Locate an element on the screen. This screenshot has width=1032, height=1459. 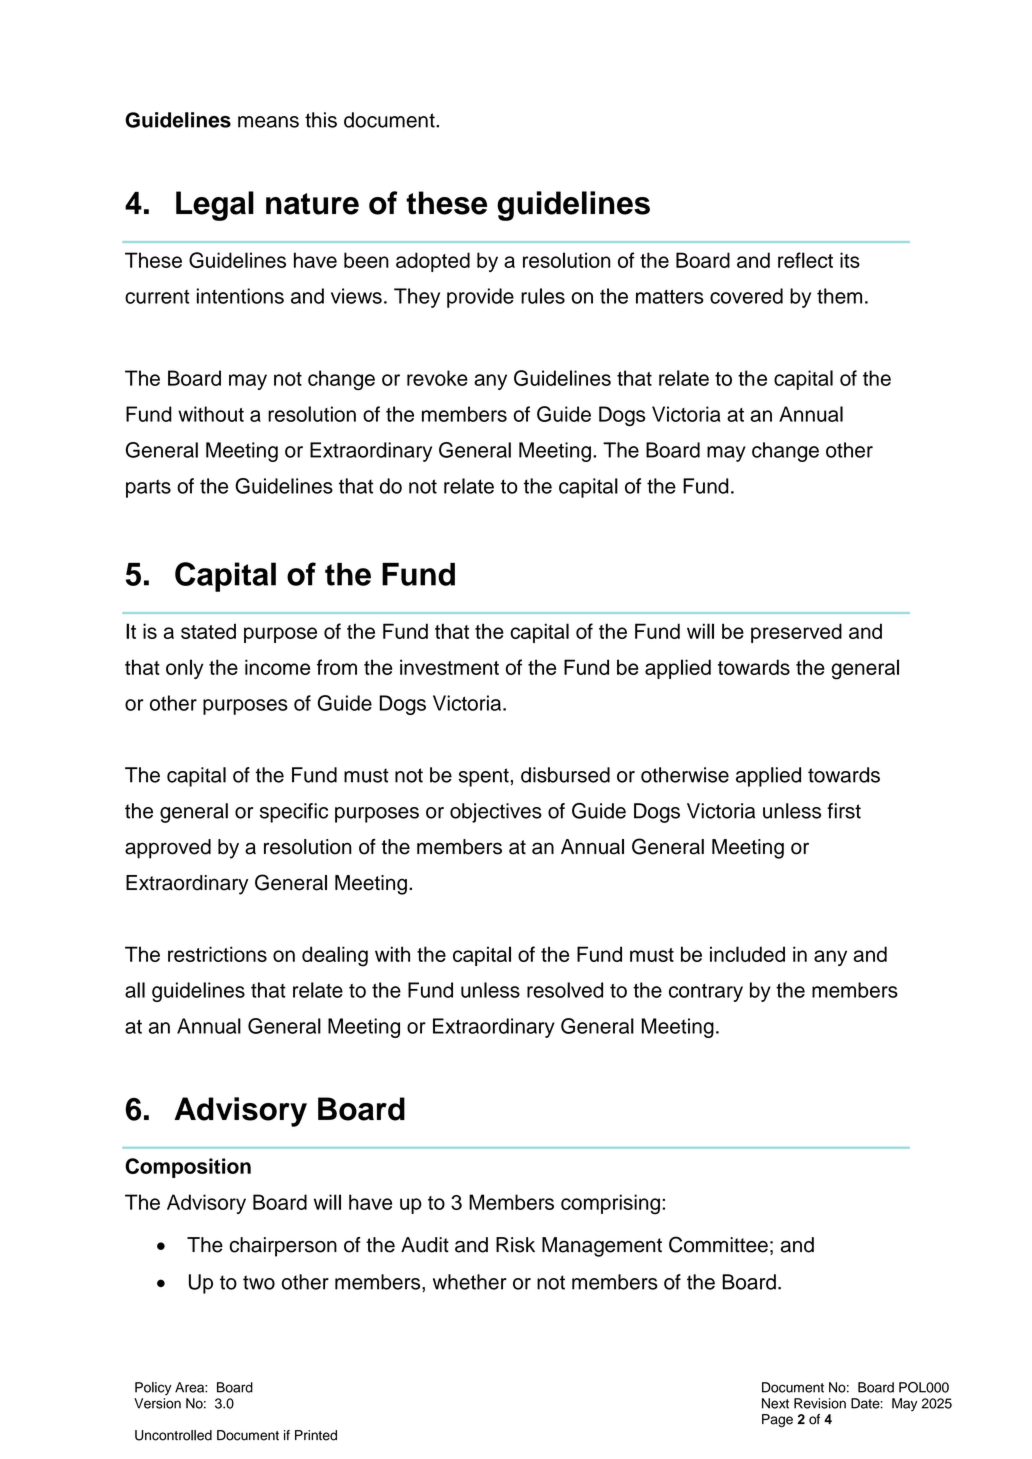
first is located at coordinates (844, 811).
